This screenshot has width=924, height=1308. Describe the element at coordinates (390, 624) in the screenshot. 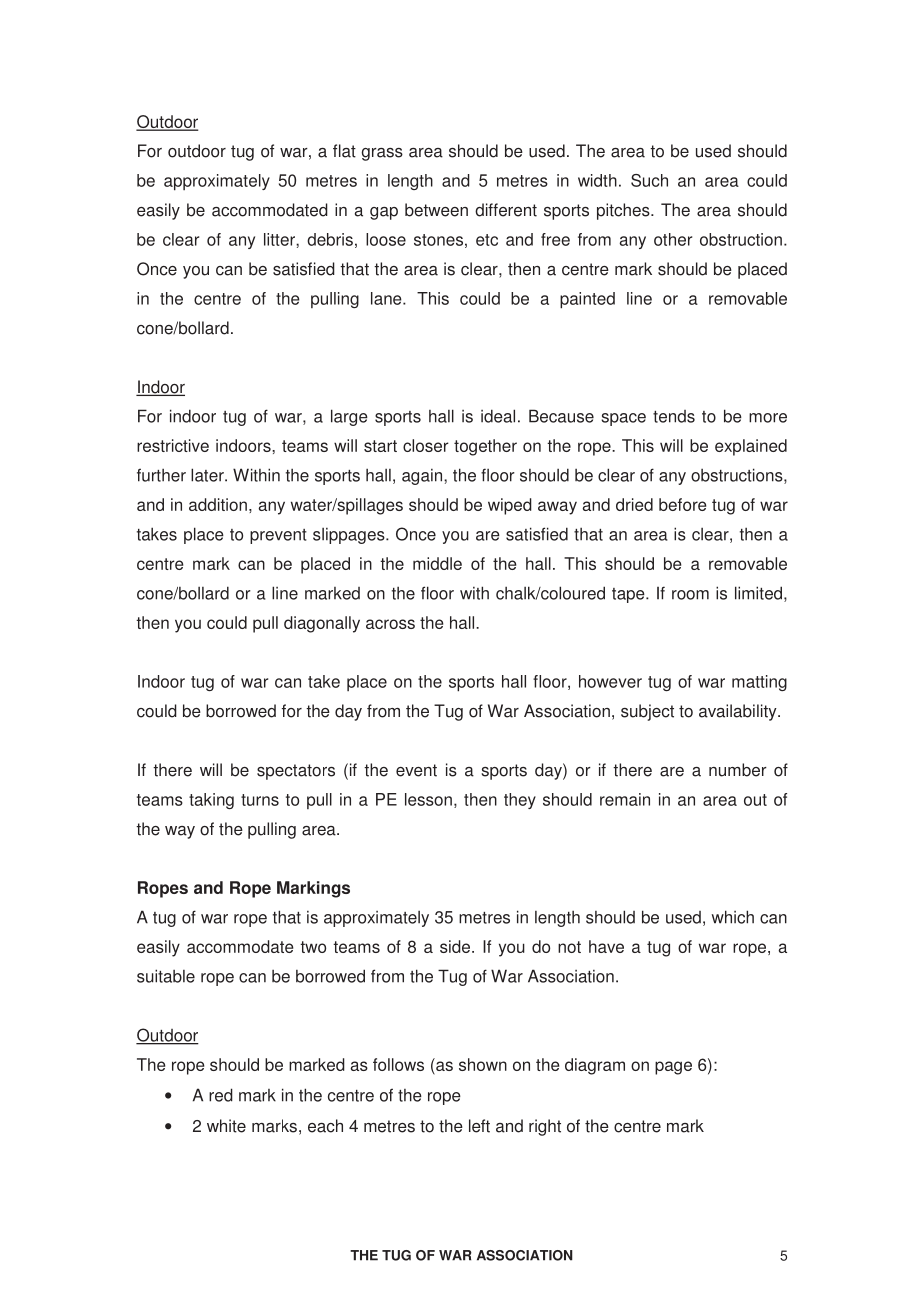

I see `across` at that location.
